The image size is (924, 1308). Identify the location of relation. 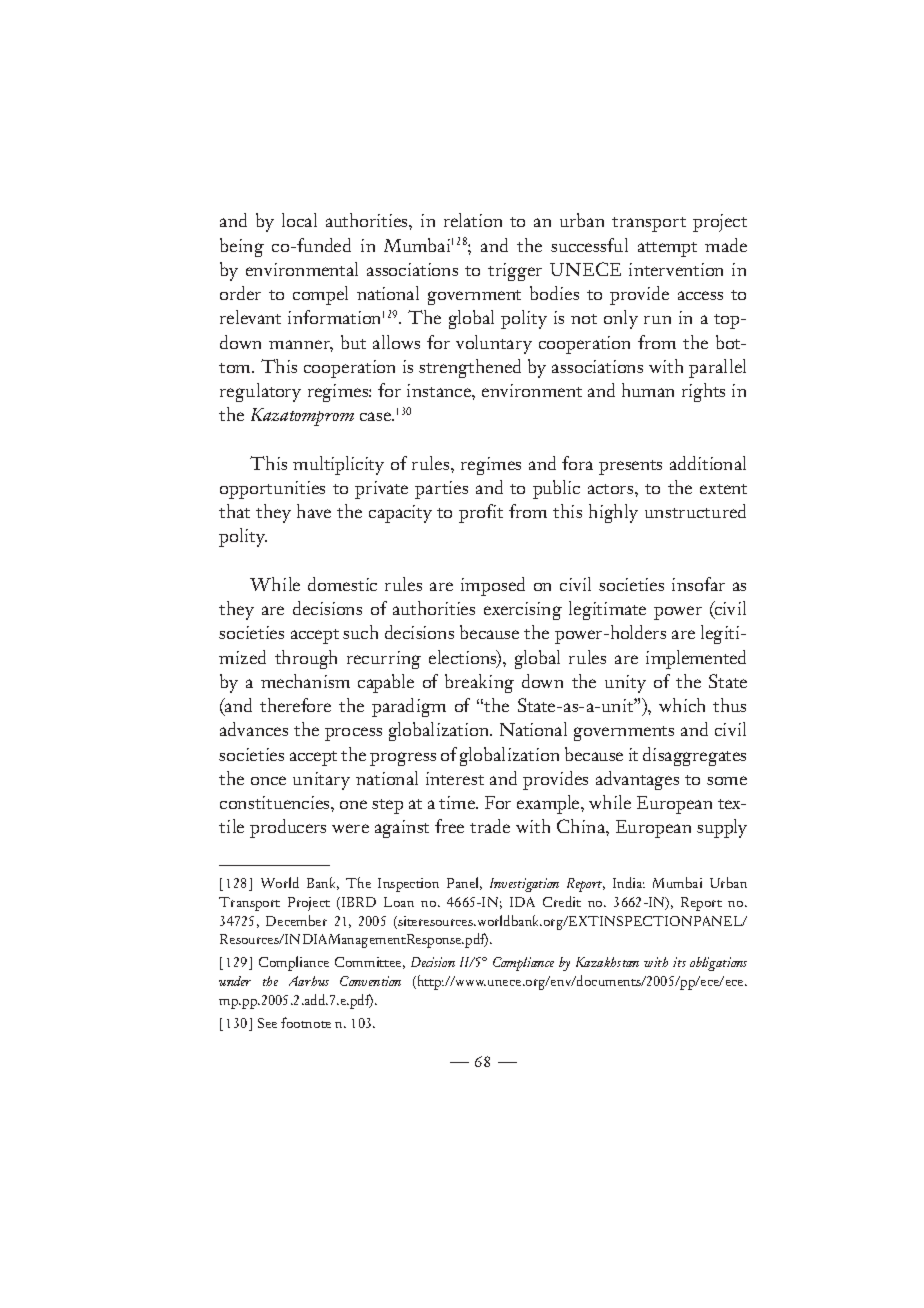
(473, 220).
